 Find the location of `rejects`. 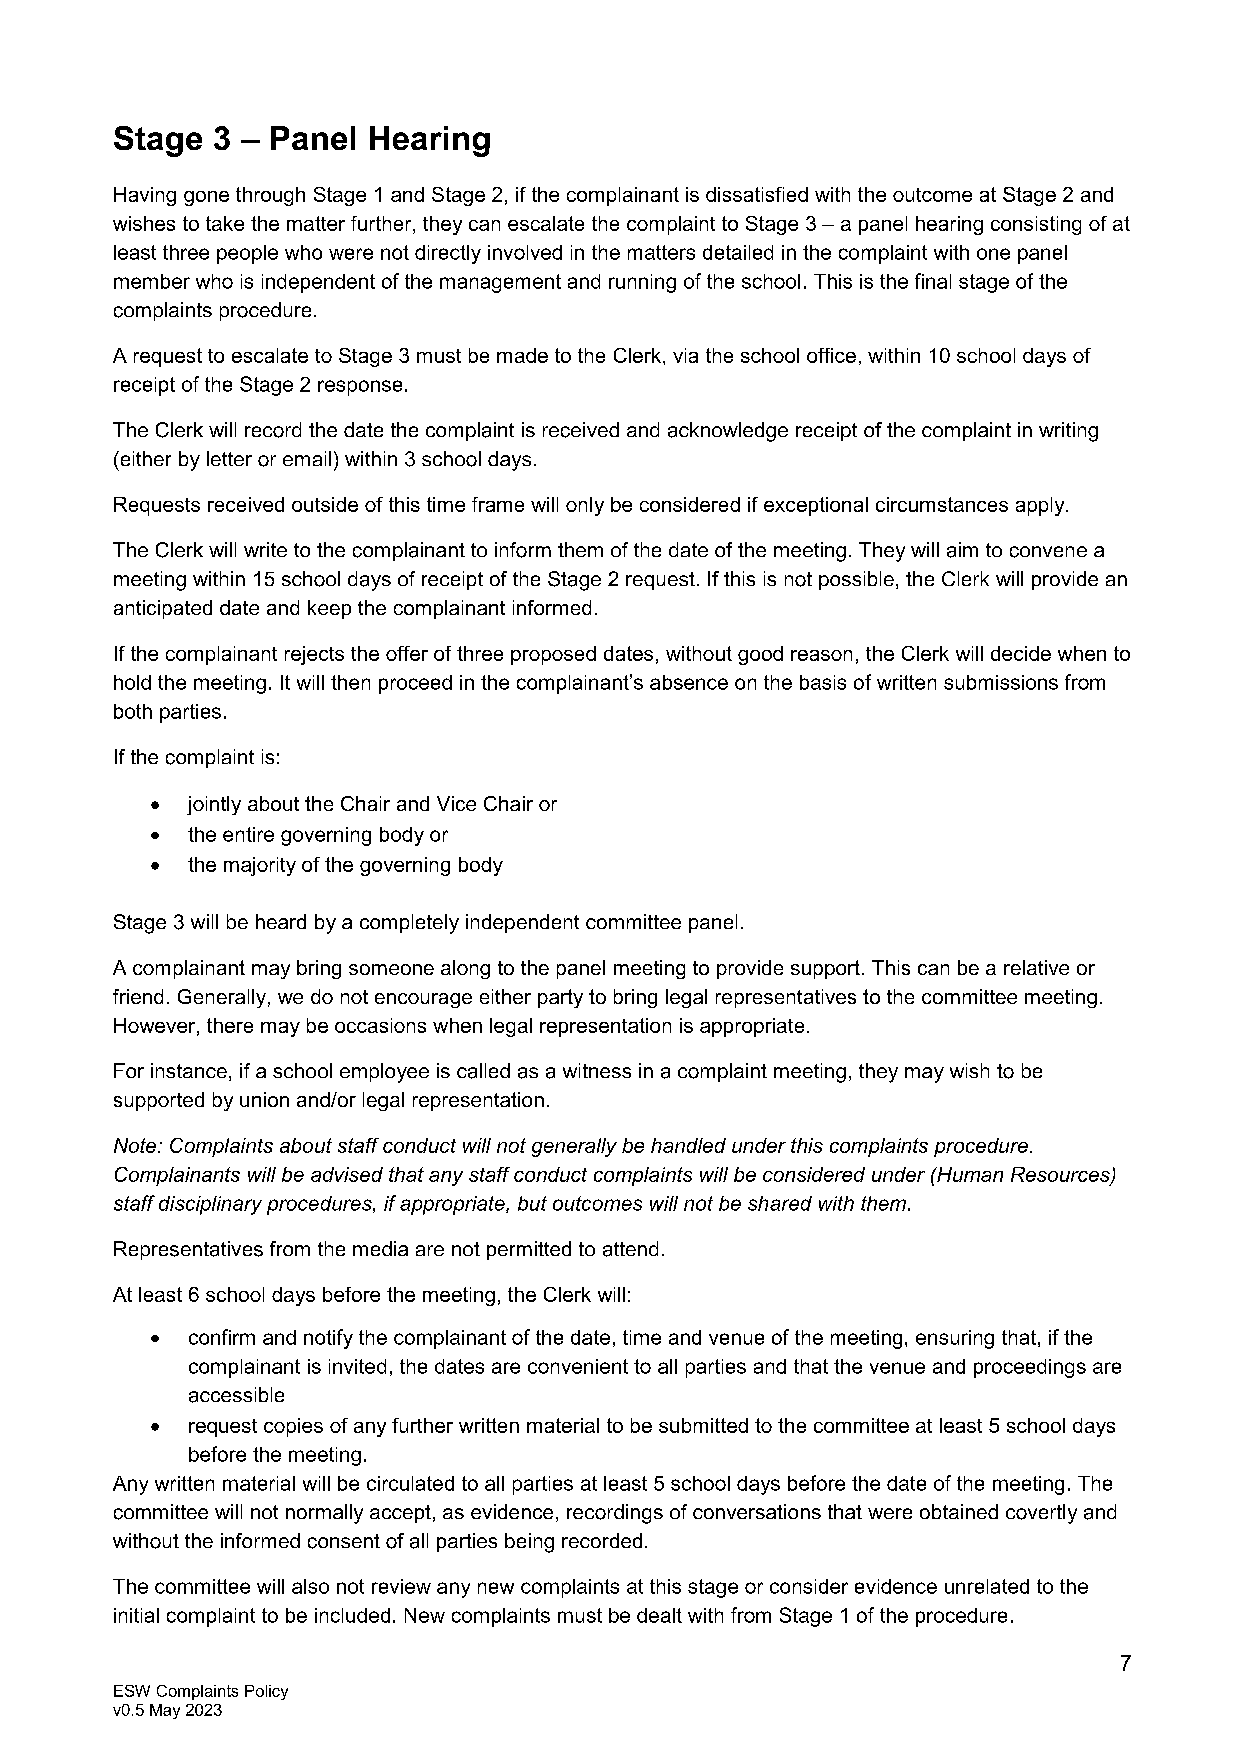

rejects is located at coordinates (314, 655).
